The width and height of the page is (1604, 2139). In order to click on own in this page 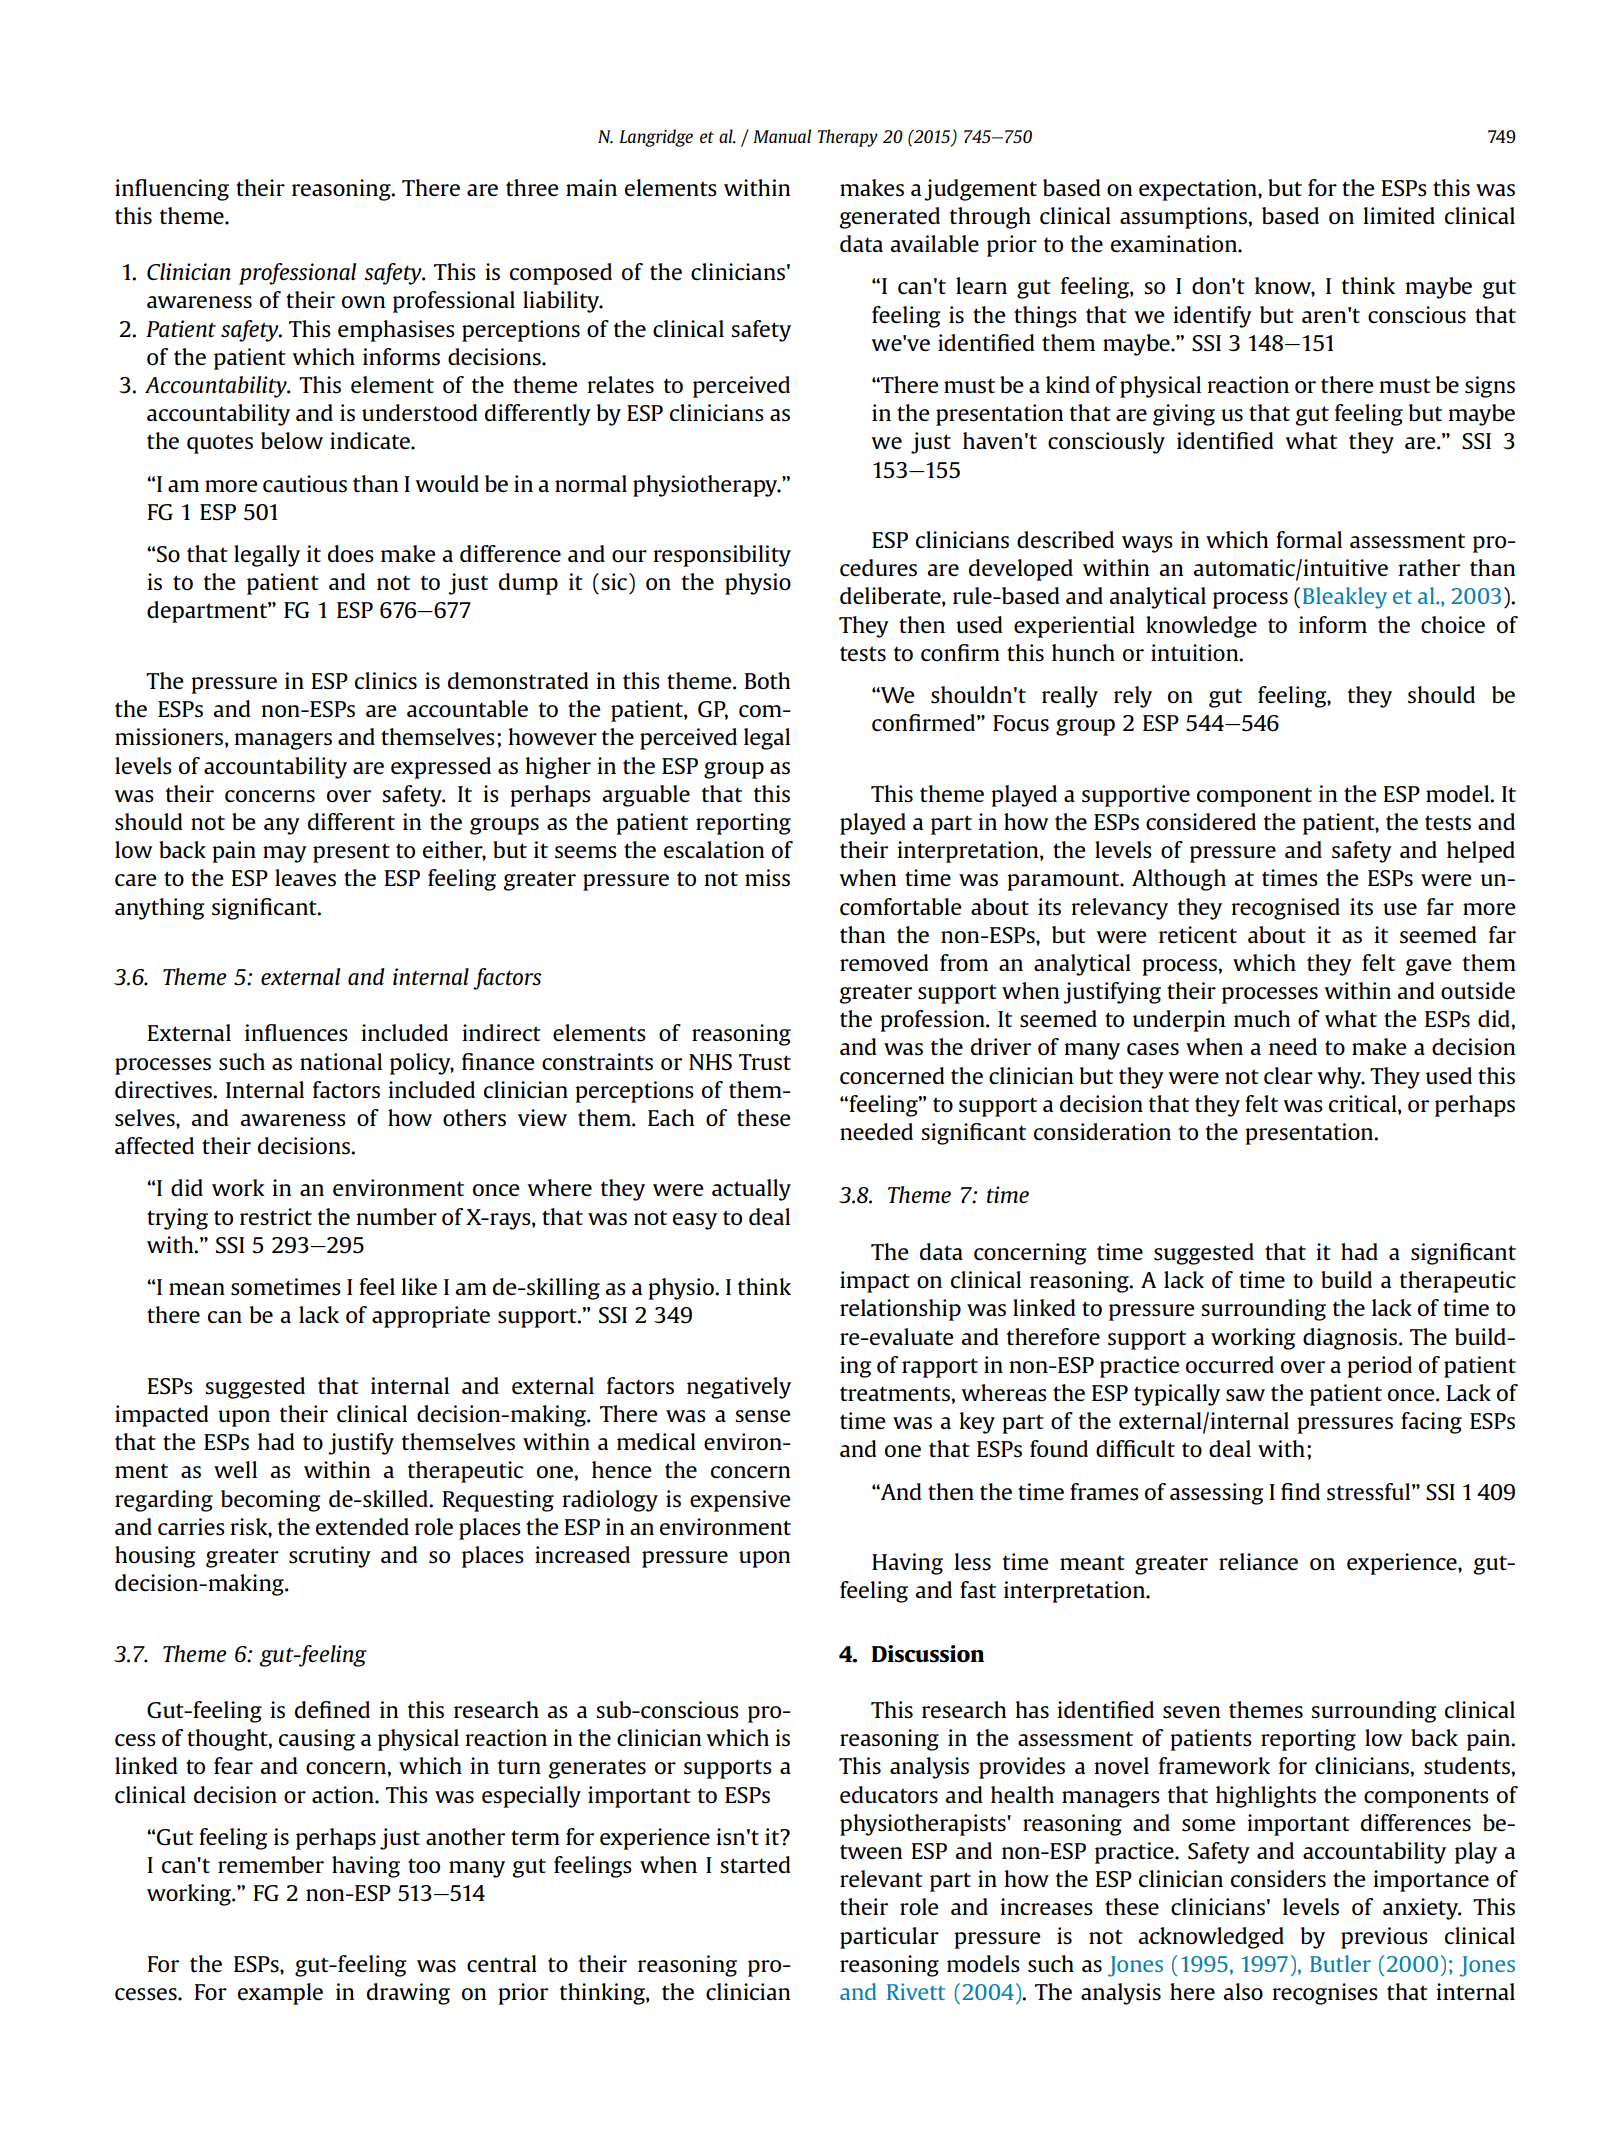, I will do `click(363, 302)`.
